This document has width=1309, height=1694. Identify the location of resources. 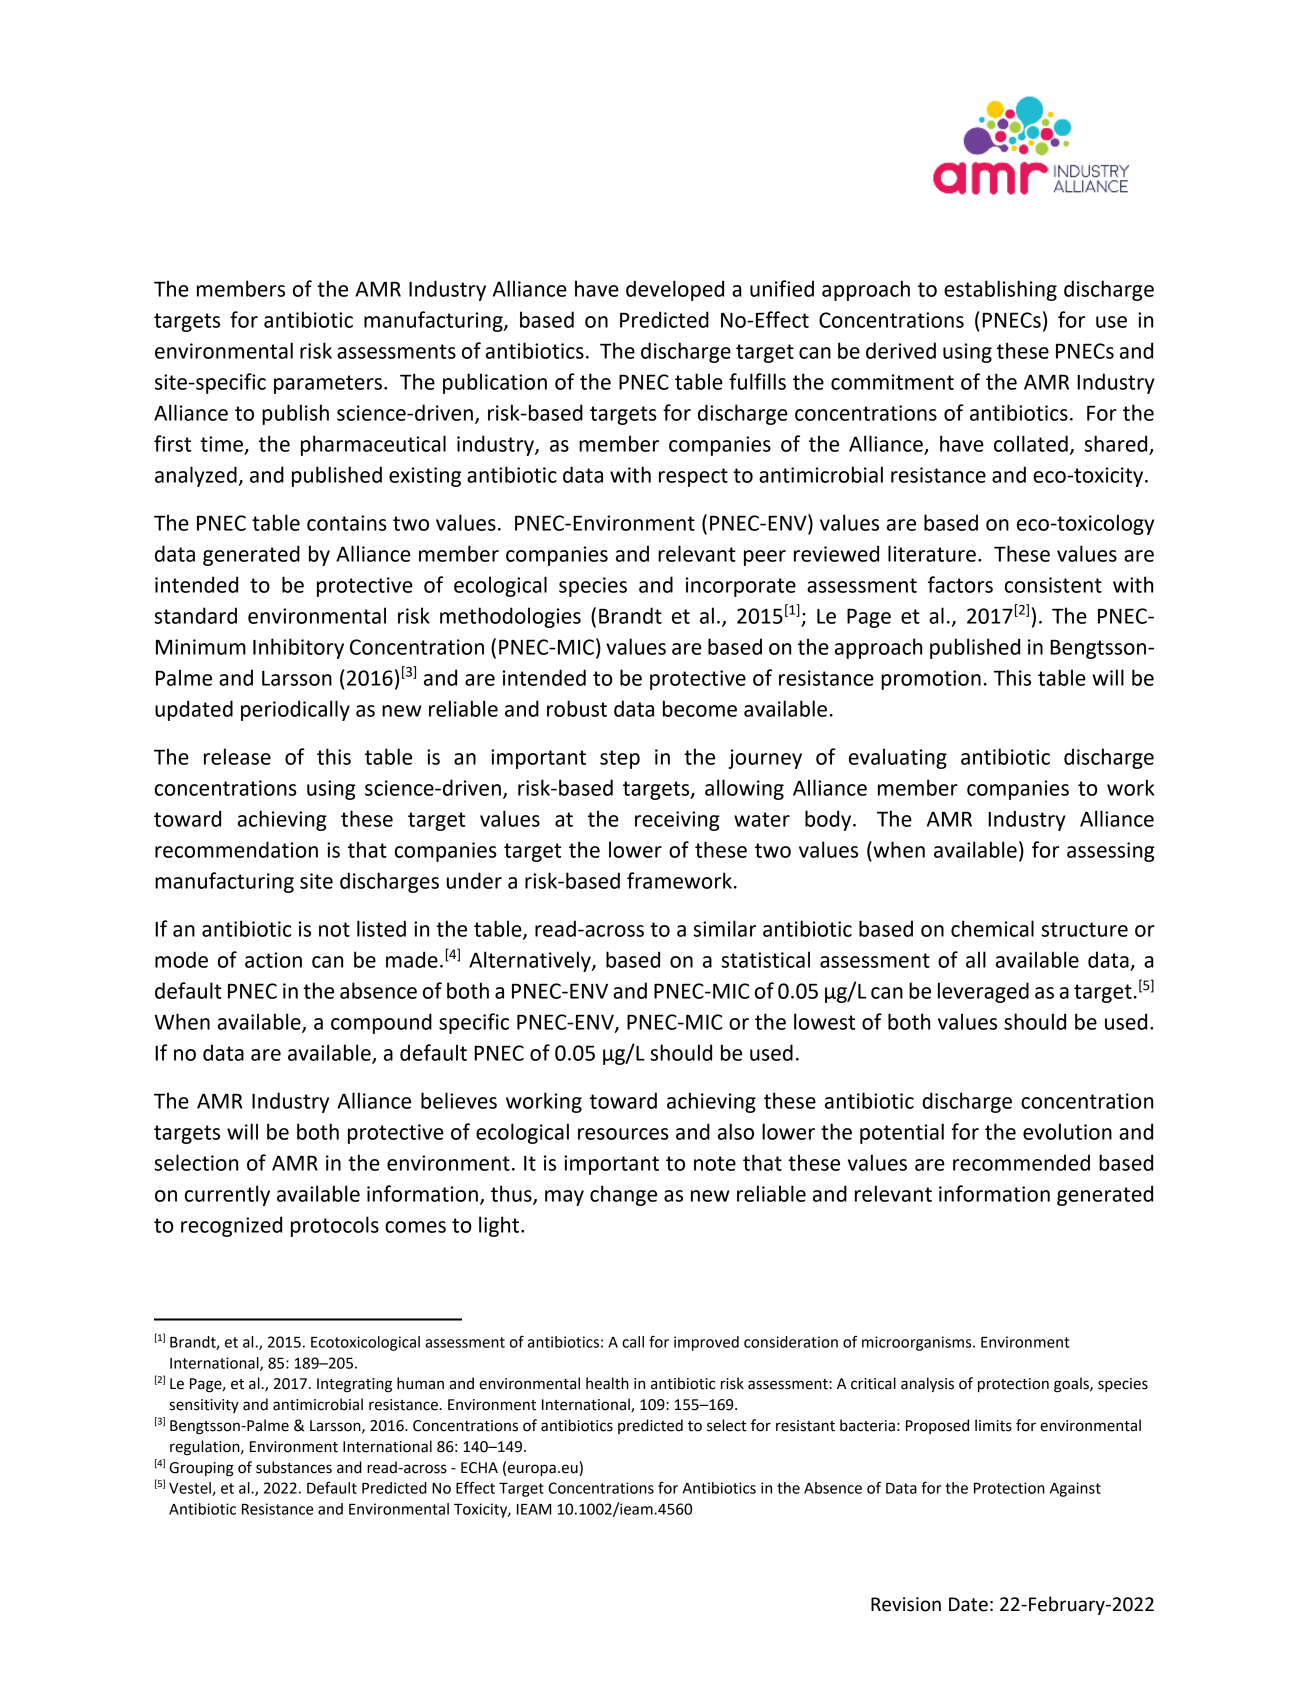
(623, 1134).
